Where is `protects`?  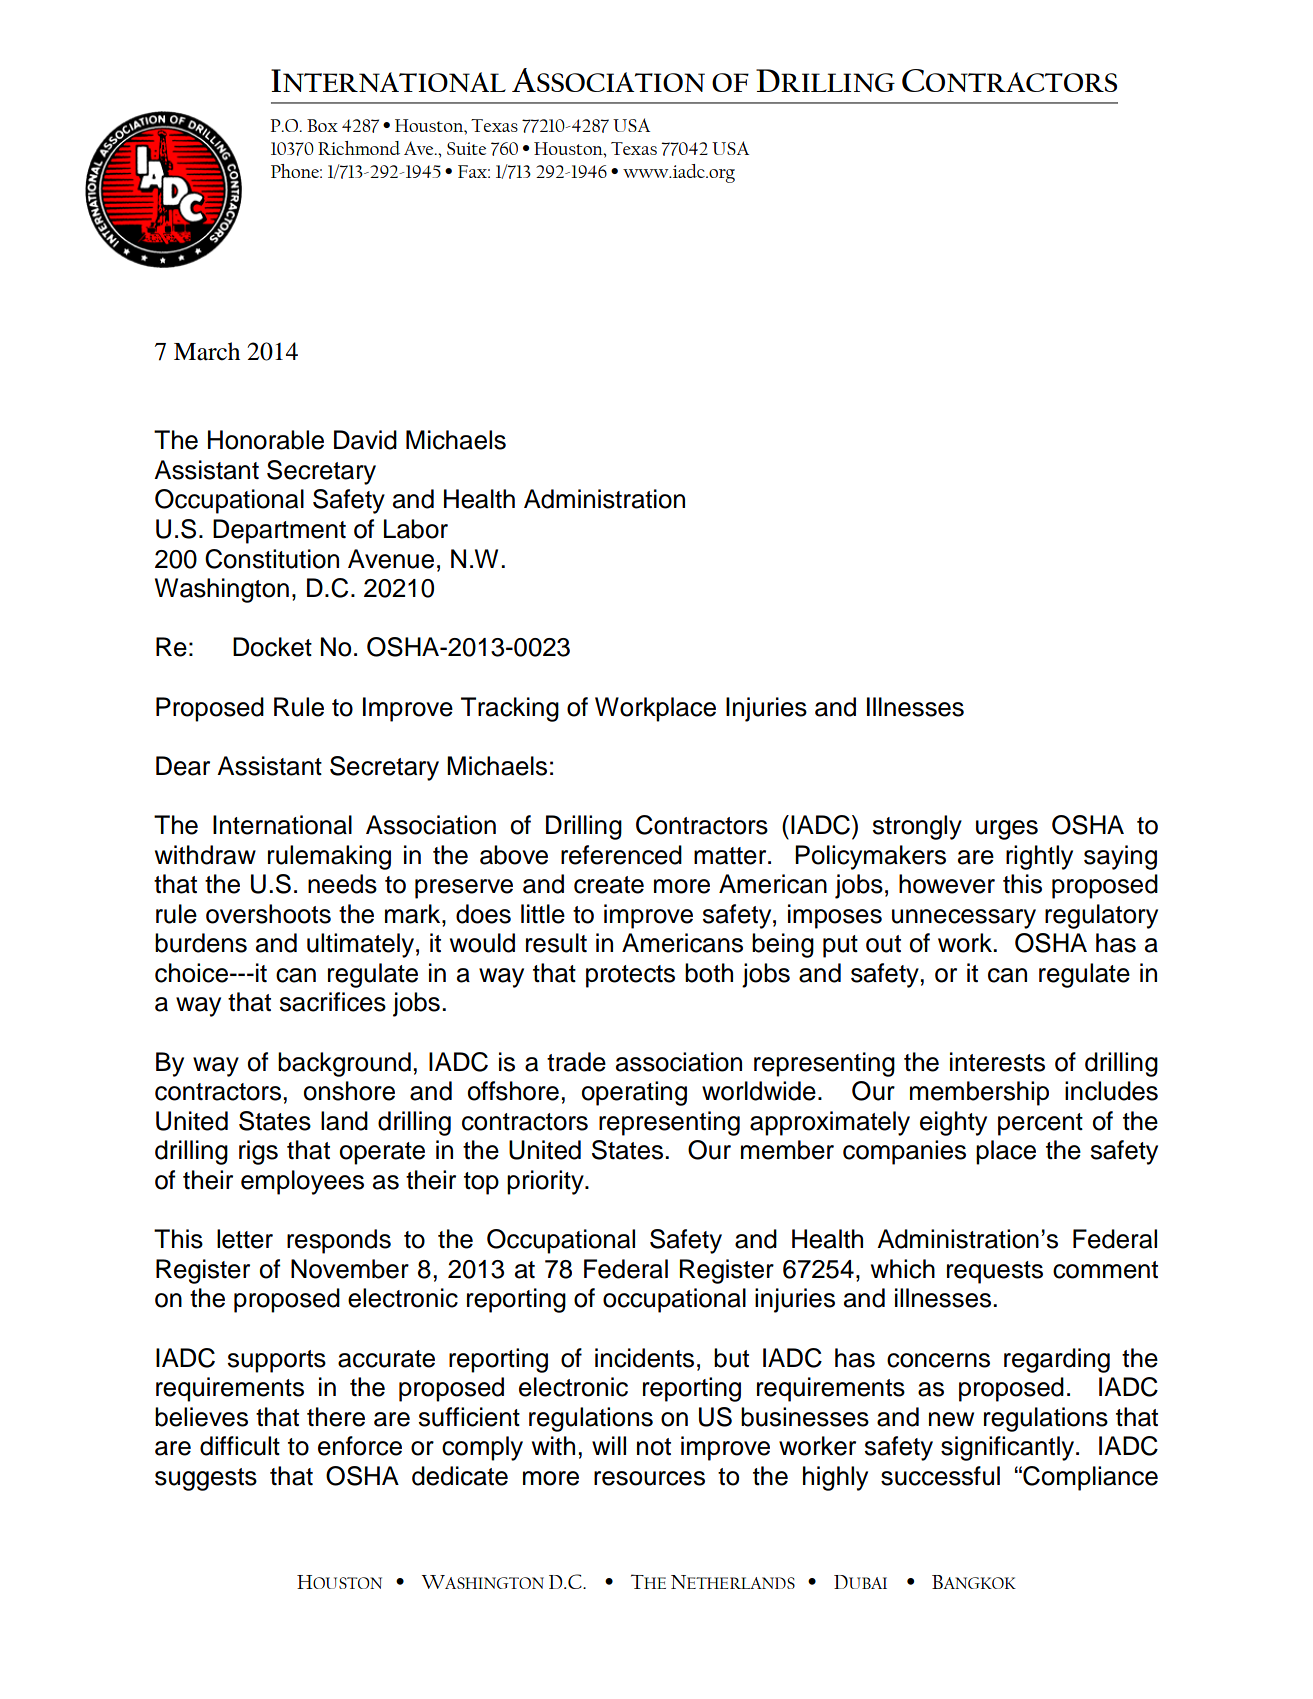 protects is located at coordinates (630, 976).
